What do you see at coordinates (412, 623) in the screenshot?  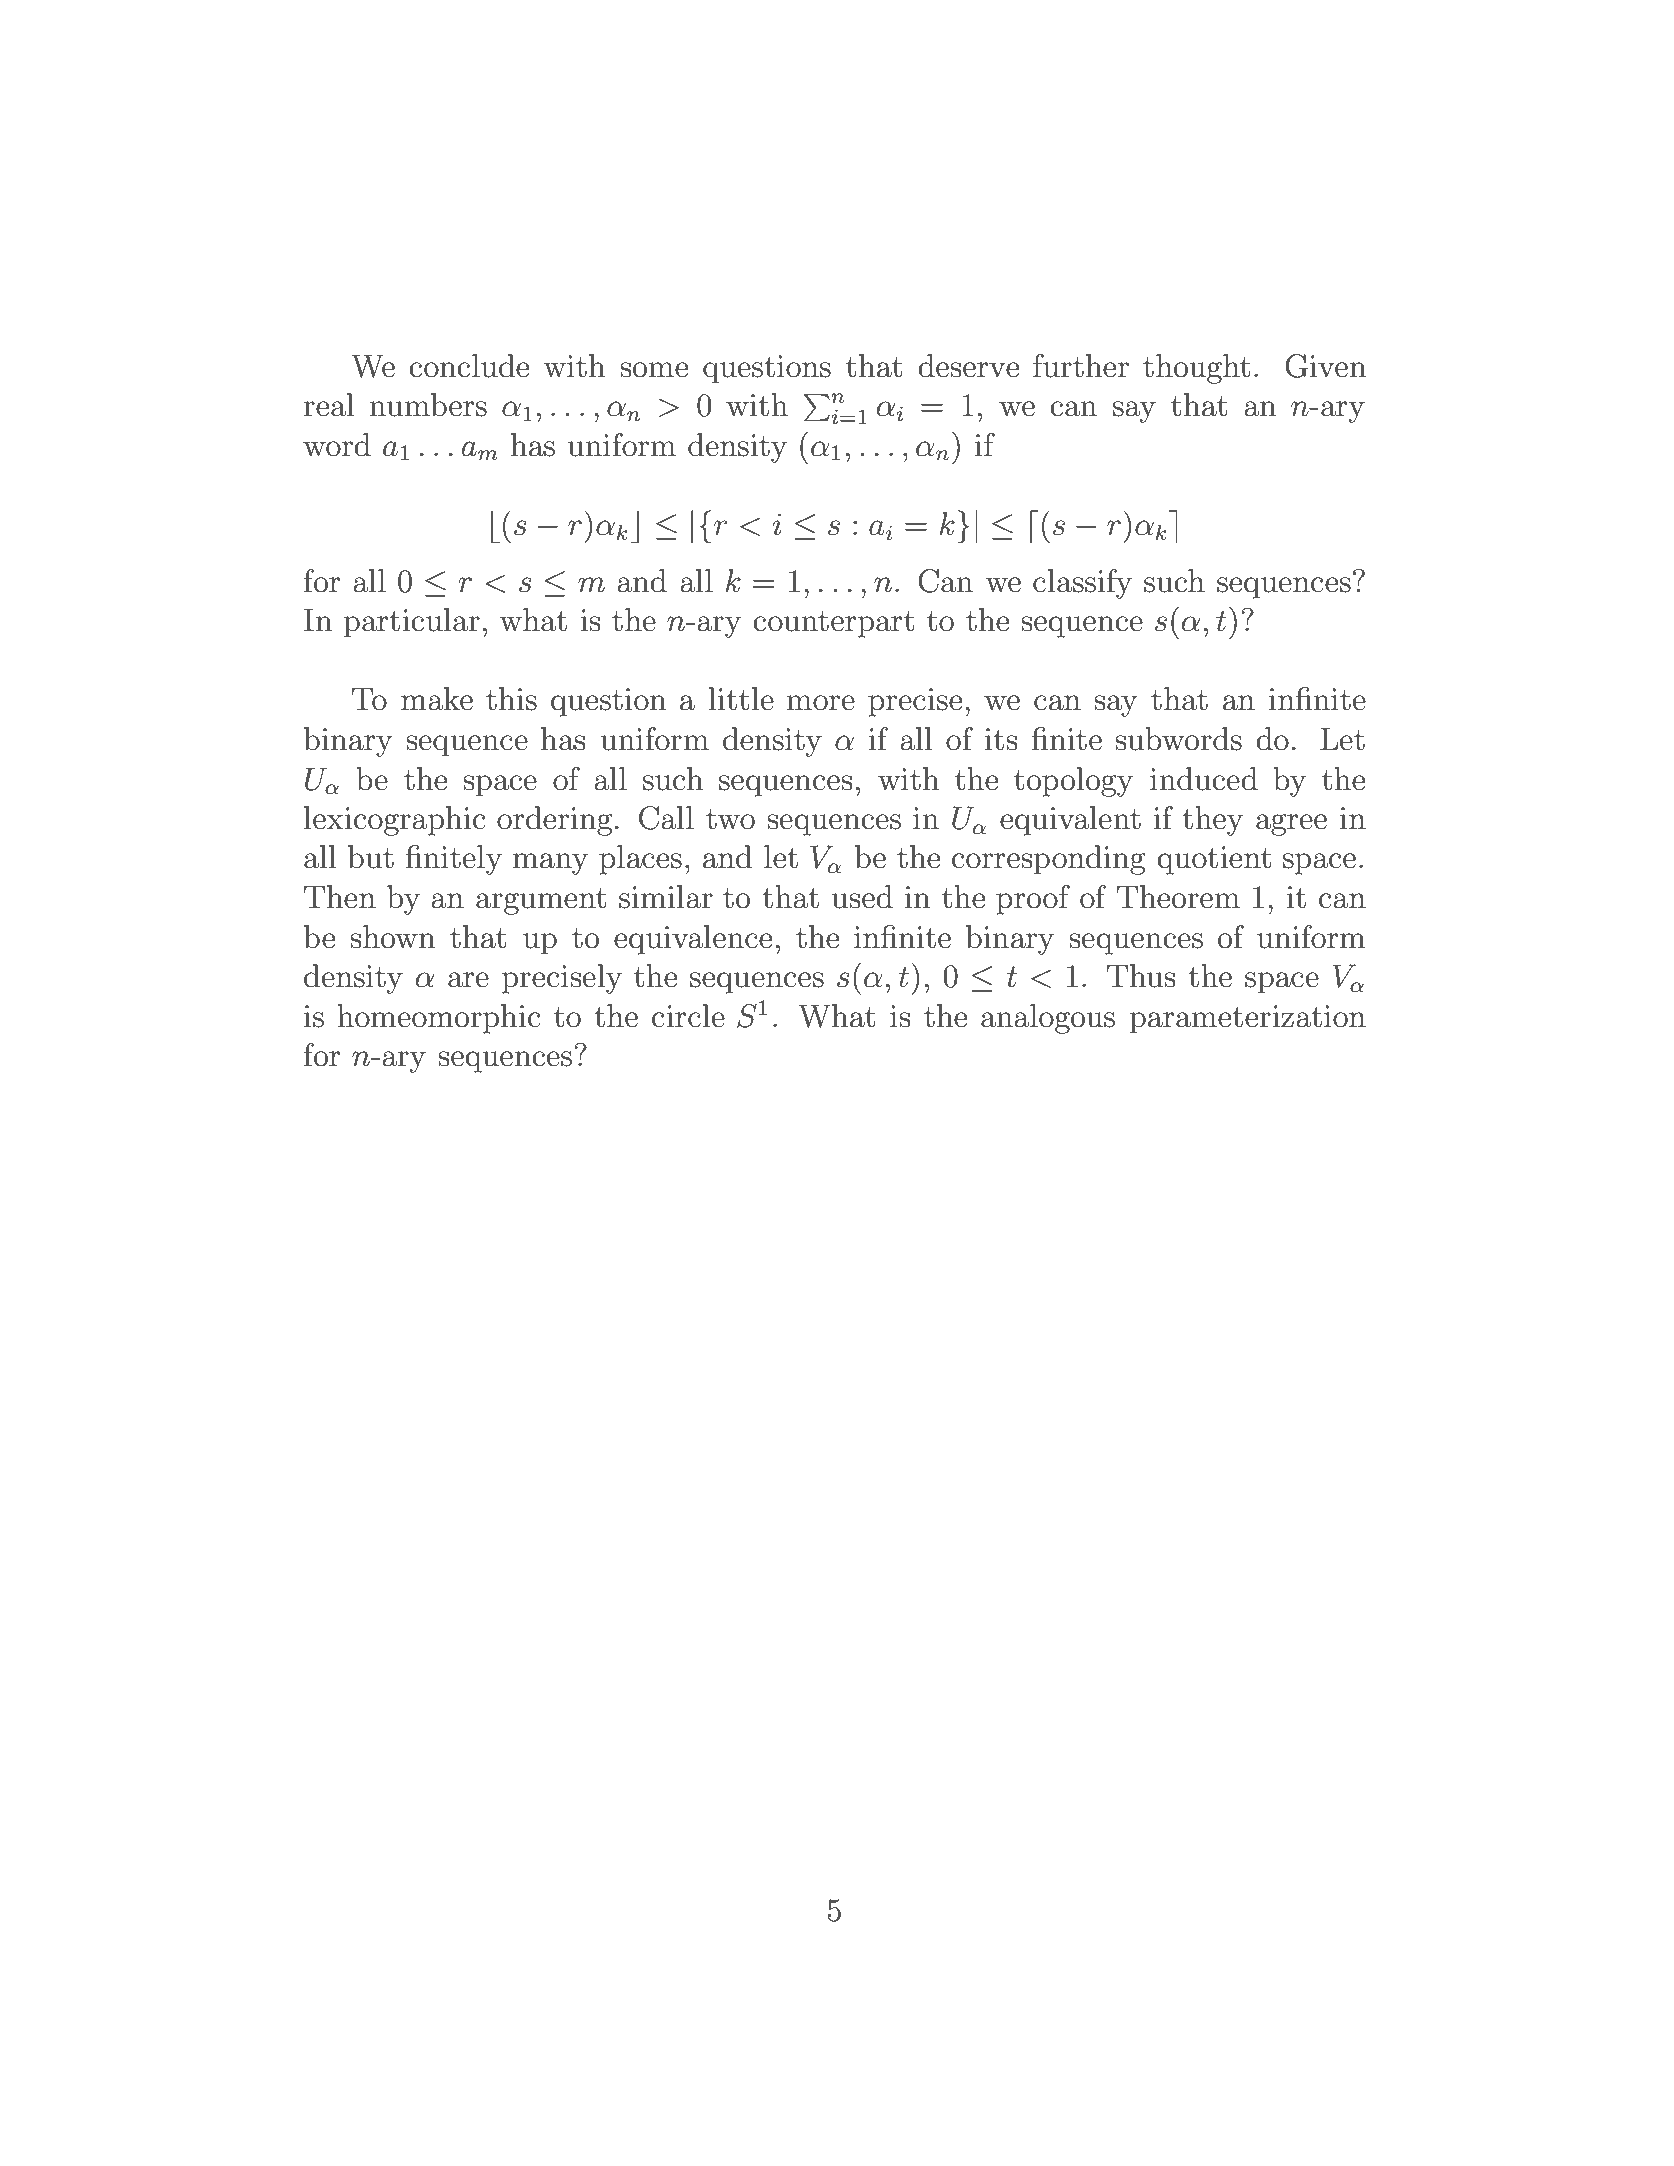 I see `particular` at bounding box center [412, 623].
